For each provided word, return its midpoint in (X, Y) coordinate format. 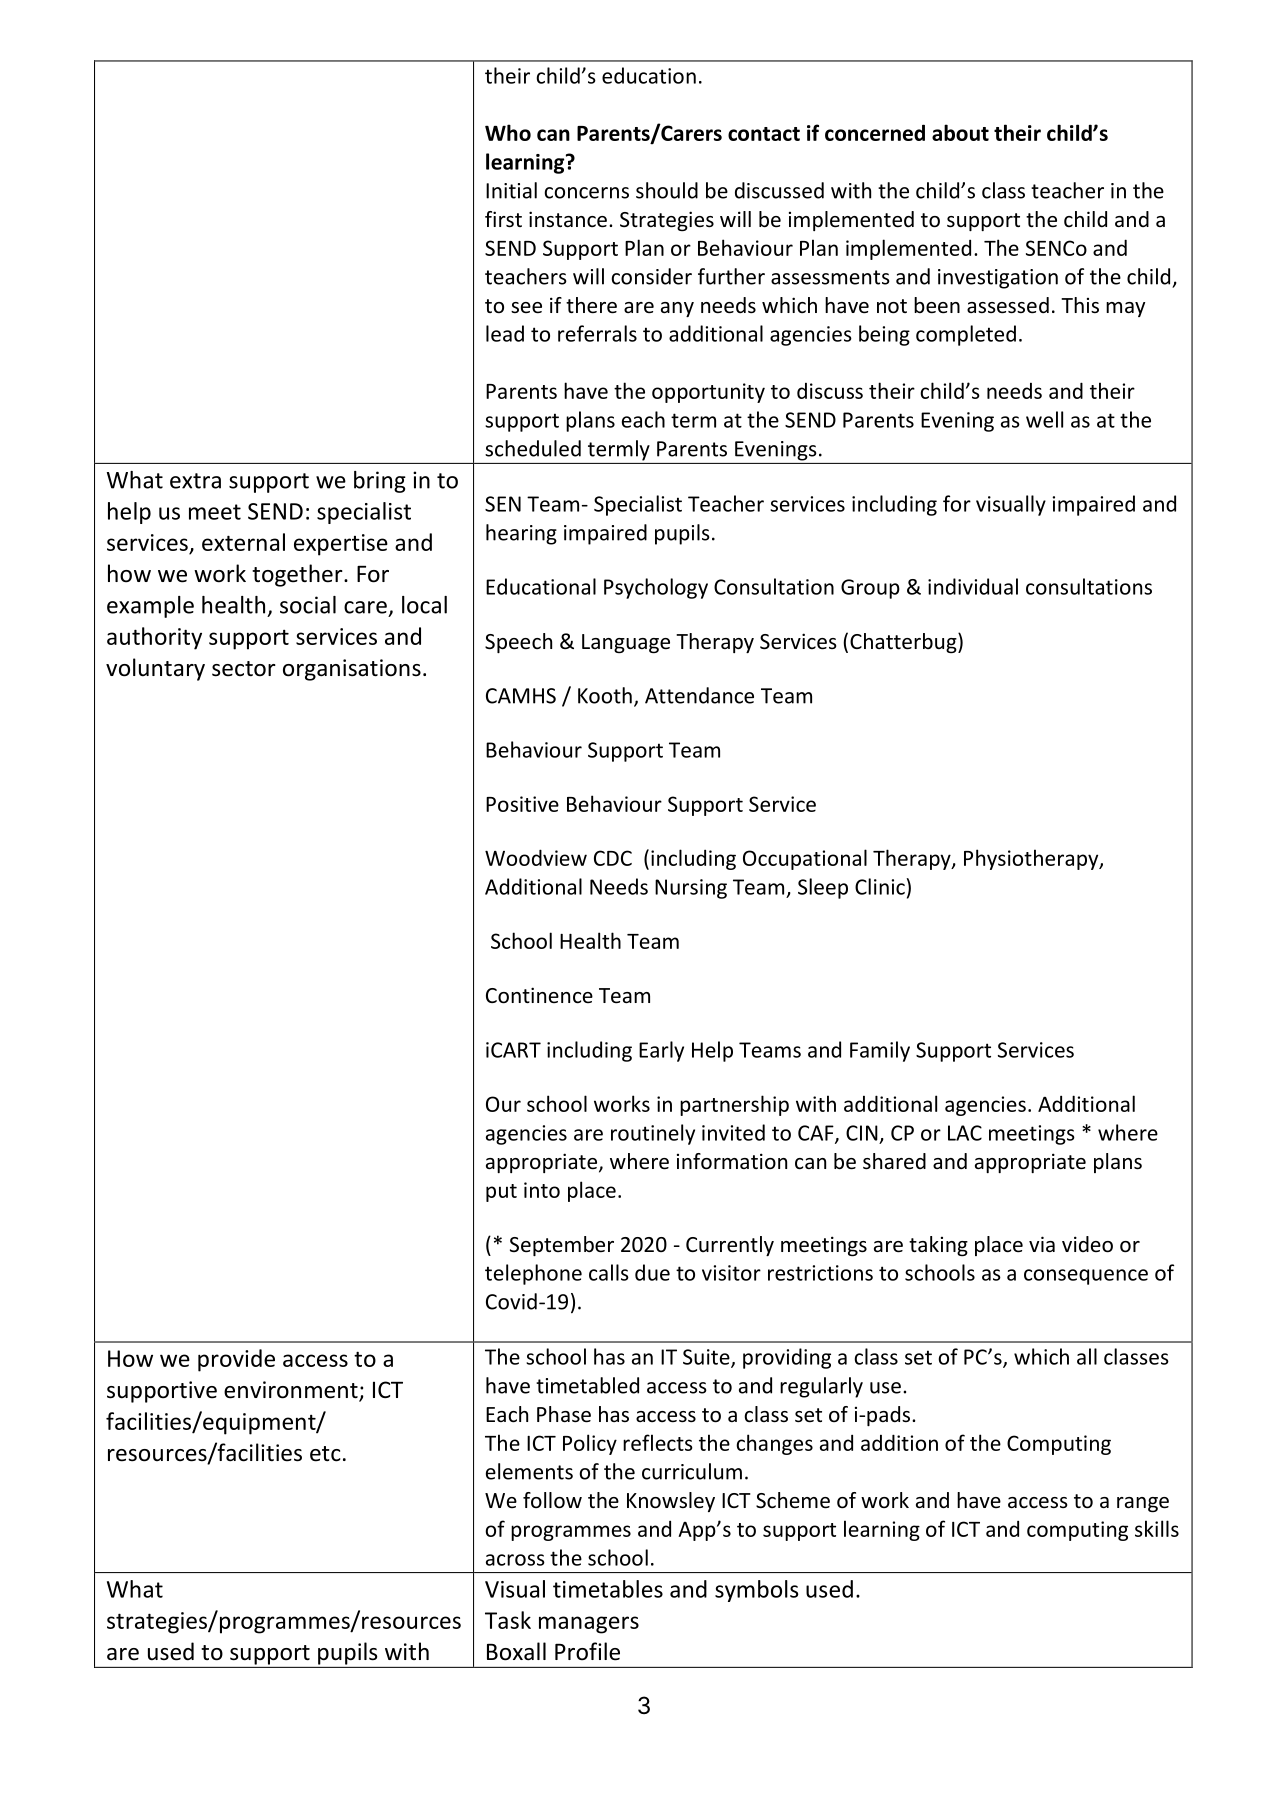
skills (1157, 1528)
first (503, 219)
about (960, 132)
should (667, 190)
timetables (608, 1589)
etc (325, 1454)
